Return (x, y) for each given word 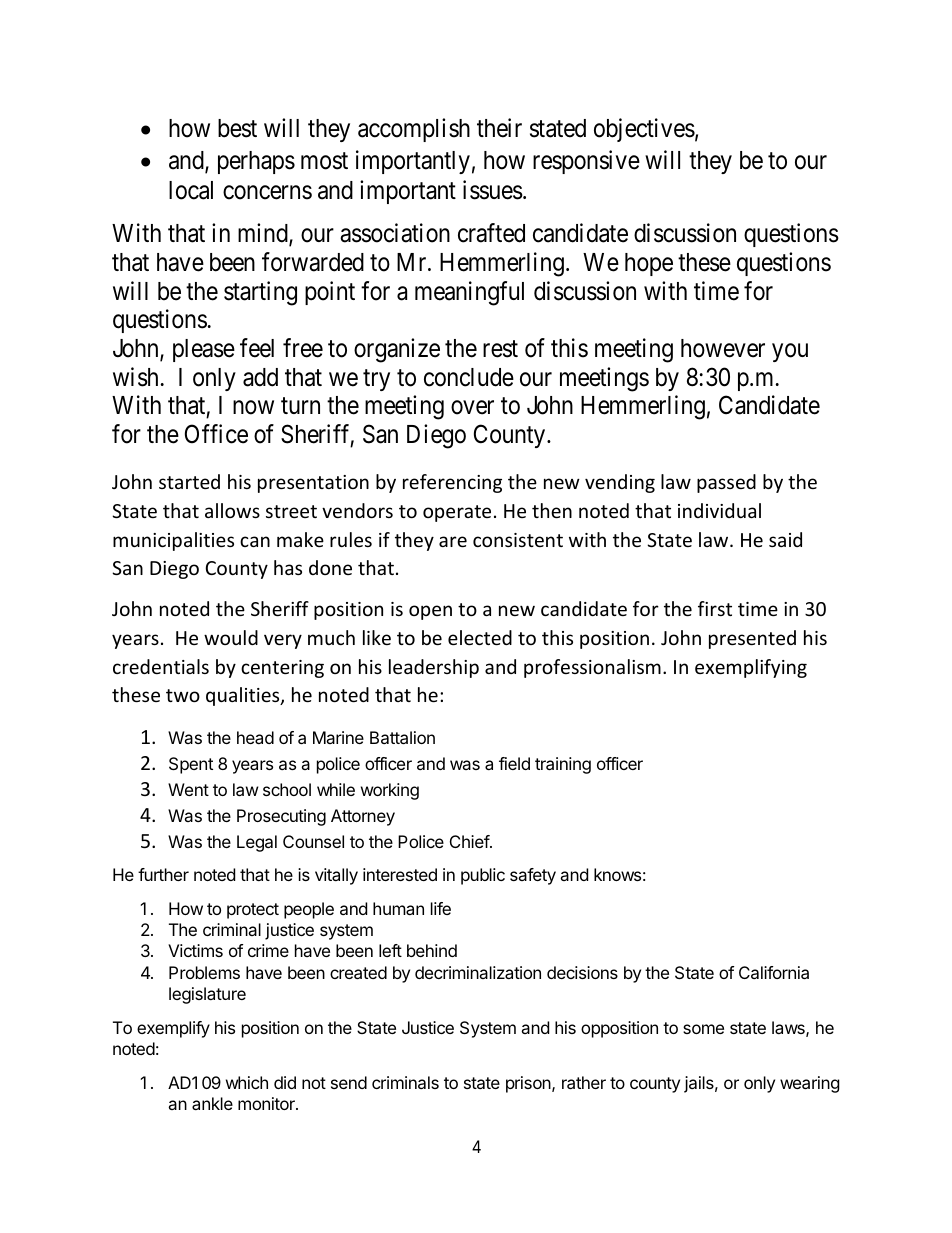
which (247, 1082)
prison (528, 1084)
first (715, 608)
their (499, 128)
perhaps (256, 162)
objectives (644, 130)
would (231, 637)
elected (480, 637)
